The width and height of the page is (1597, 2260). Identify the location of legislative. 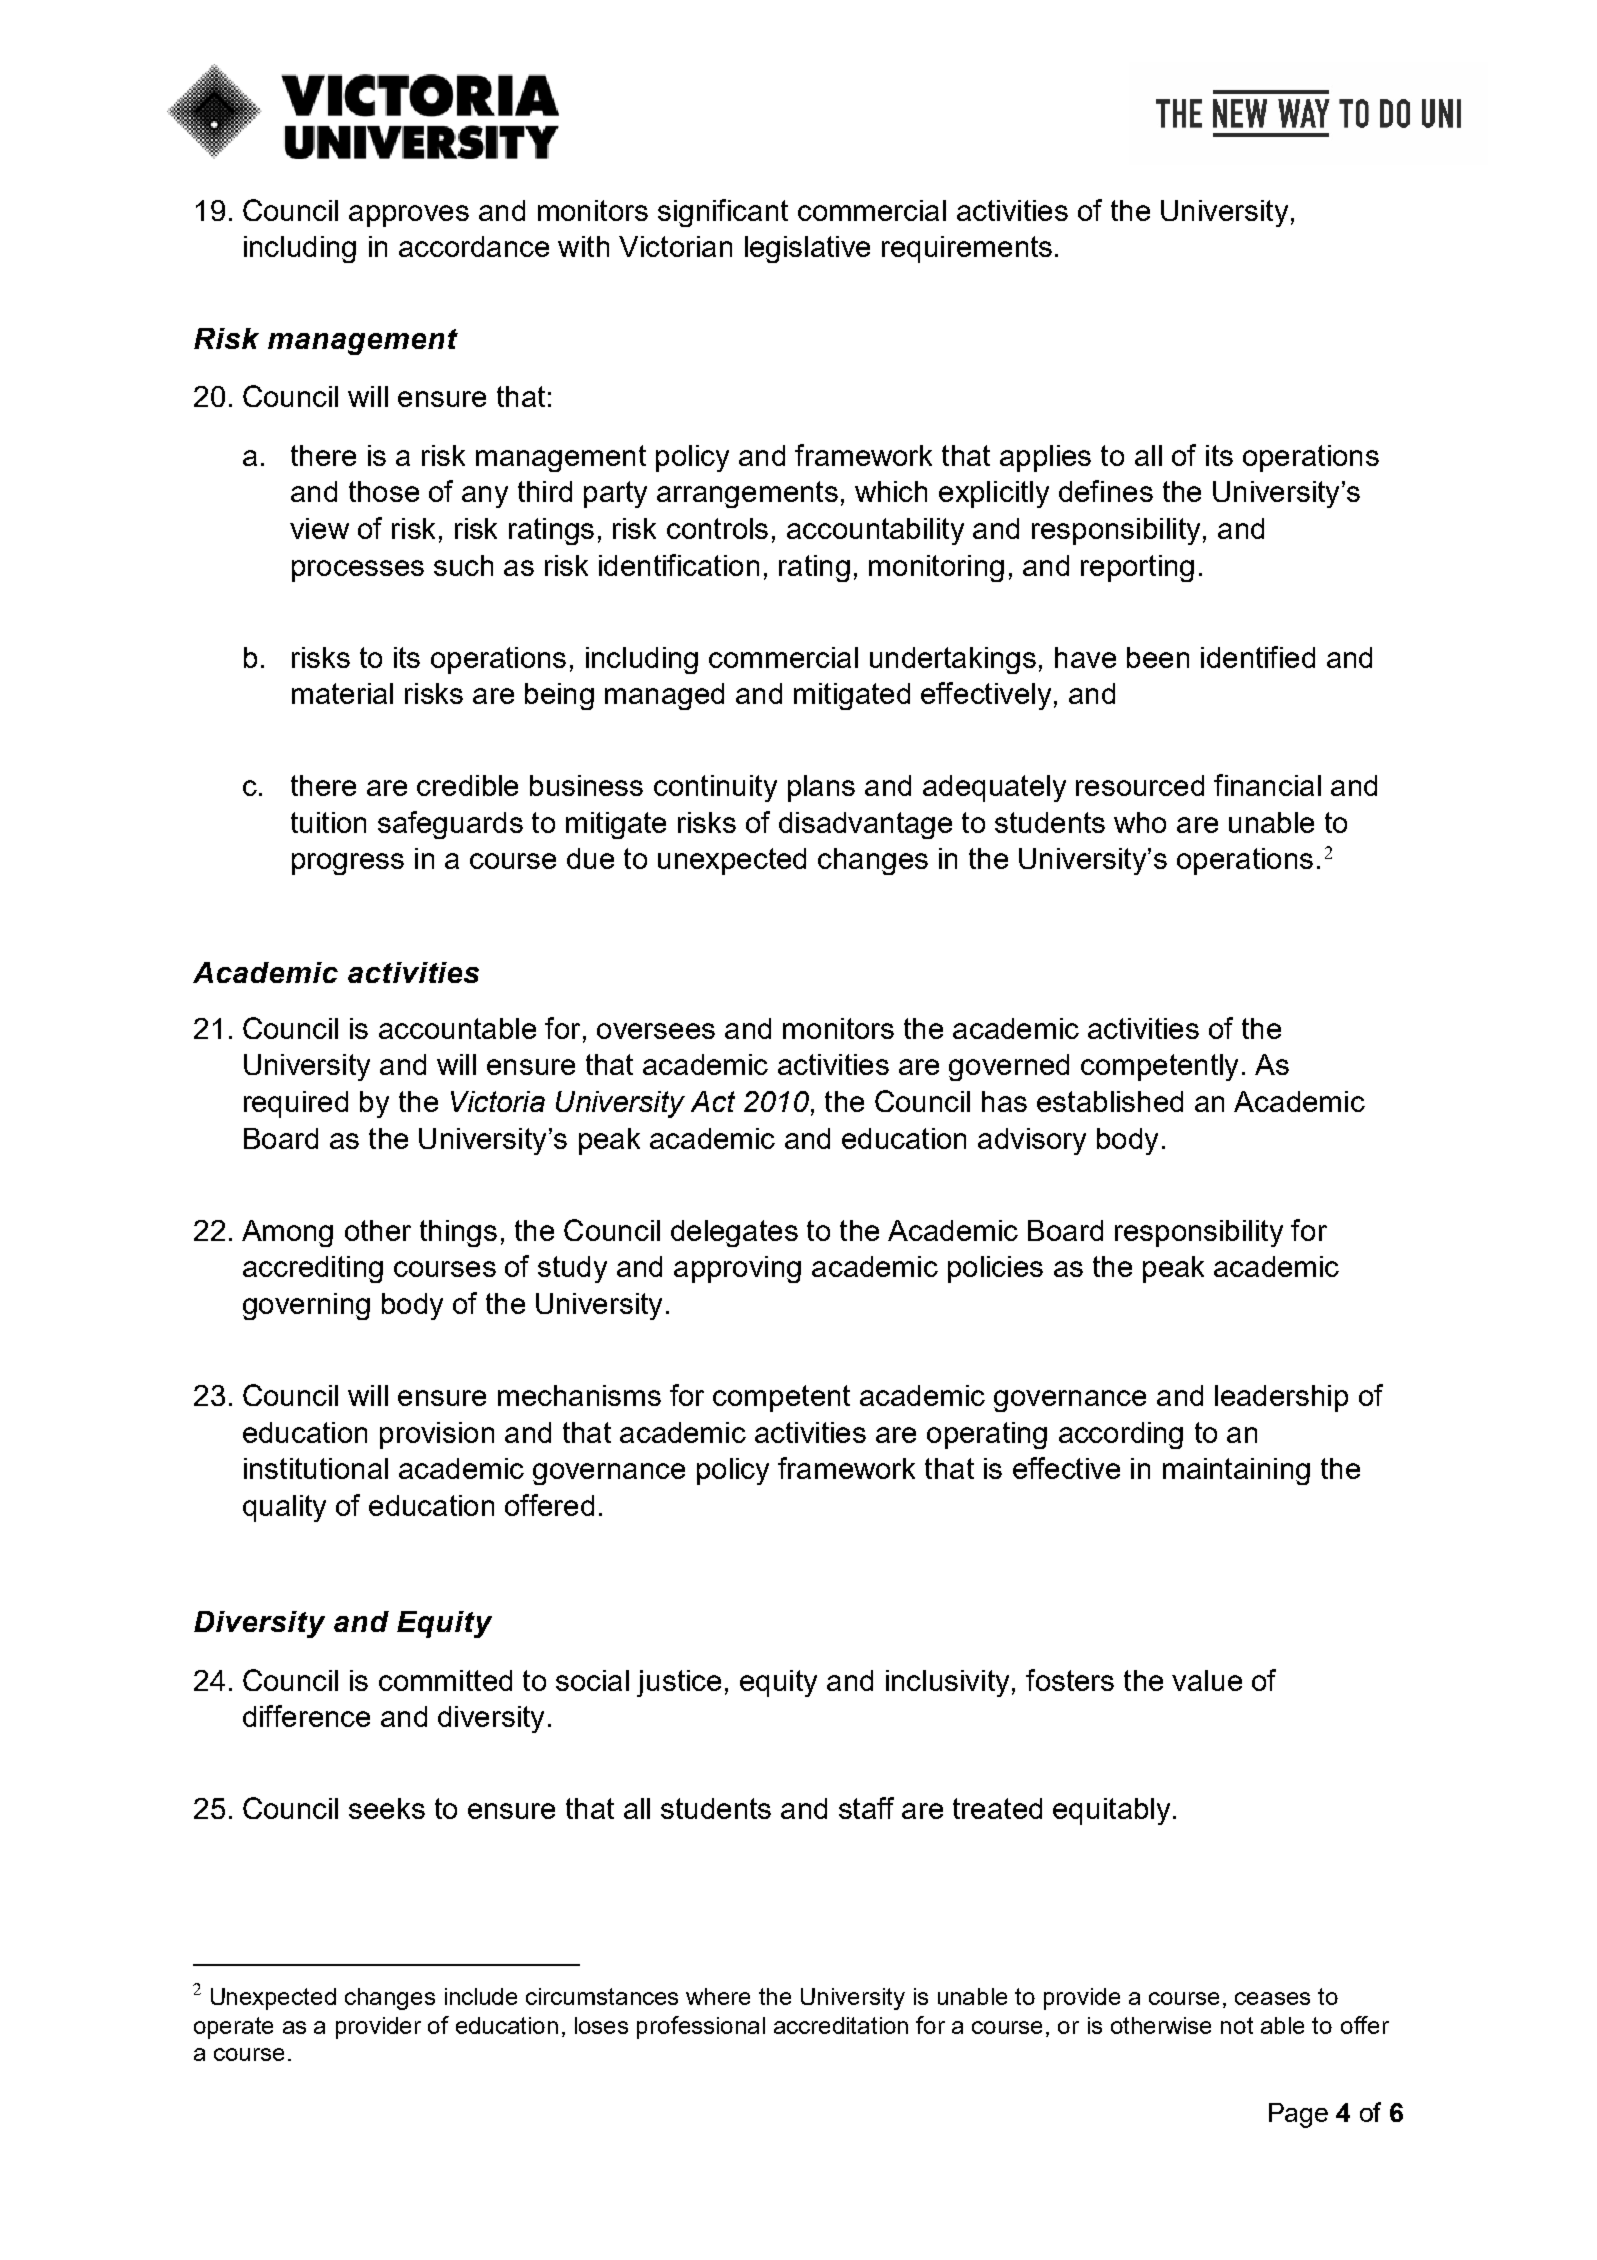
(807, 249).
